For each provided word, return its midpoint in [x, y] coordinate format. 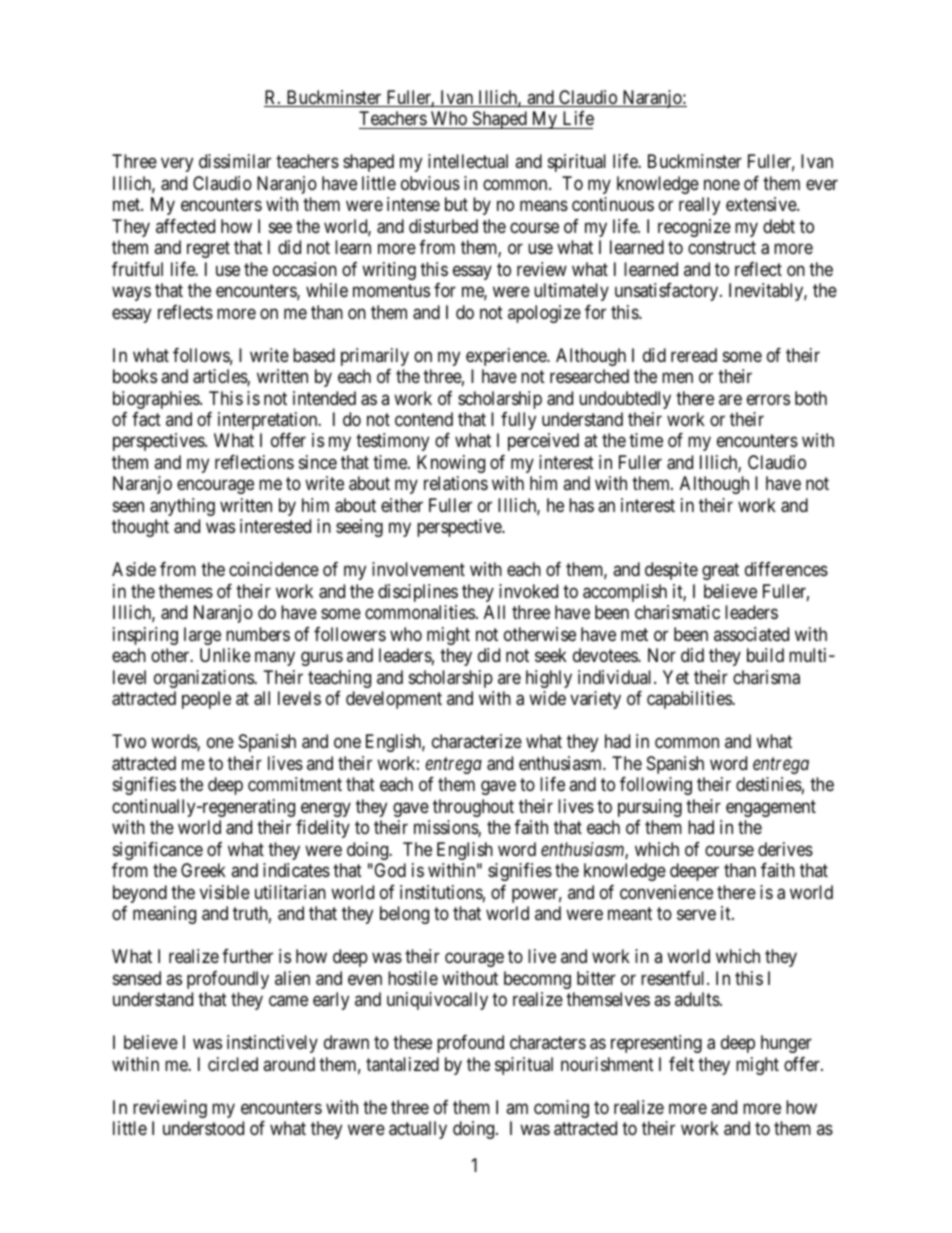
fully [518, 421]
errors [768, 399]
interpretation [269, 421]
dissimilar [235, 161]
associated [751, 634]
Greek [203, 870]
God [389, 870]
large [202, 636]
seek [551, 655]
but [456, 204]
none [722, 184]
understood [203, 1128]
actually [418, 1130]
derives [785, 849]
